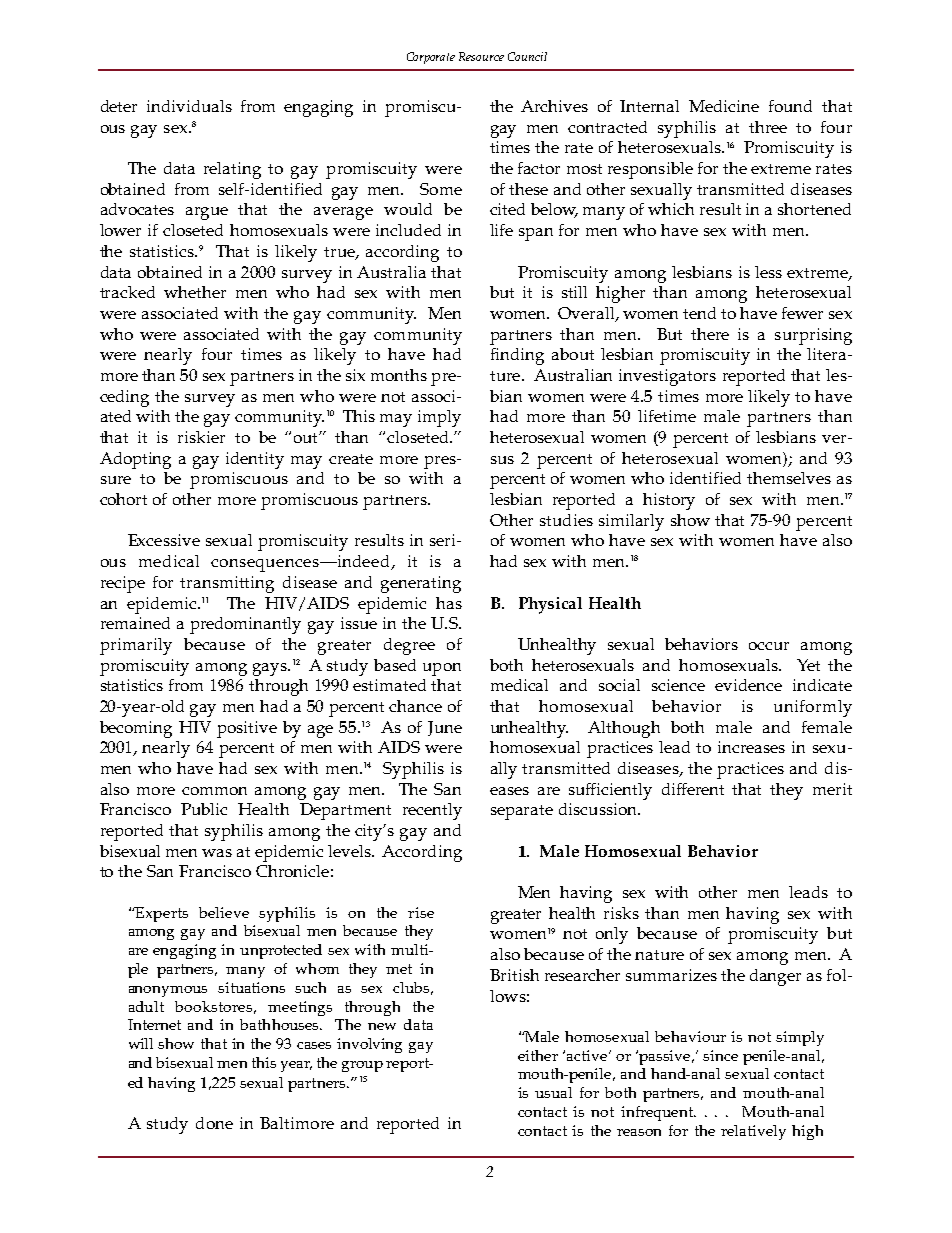  Describe the element at coordinates (553, 1092) in the document. I see `usual` at that location.
